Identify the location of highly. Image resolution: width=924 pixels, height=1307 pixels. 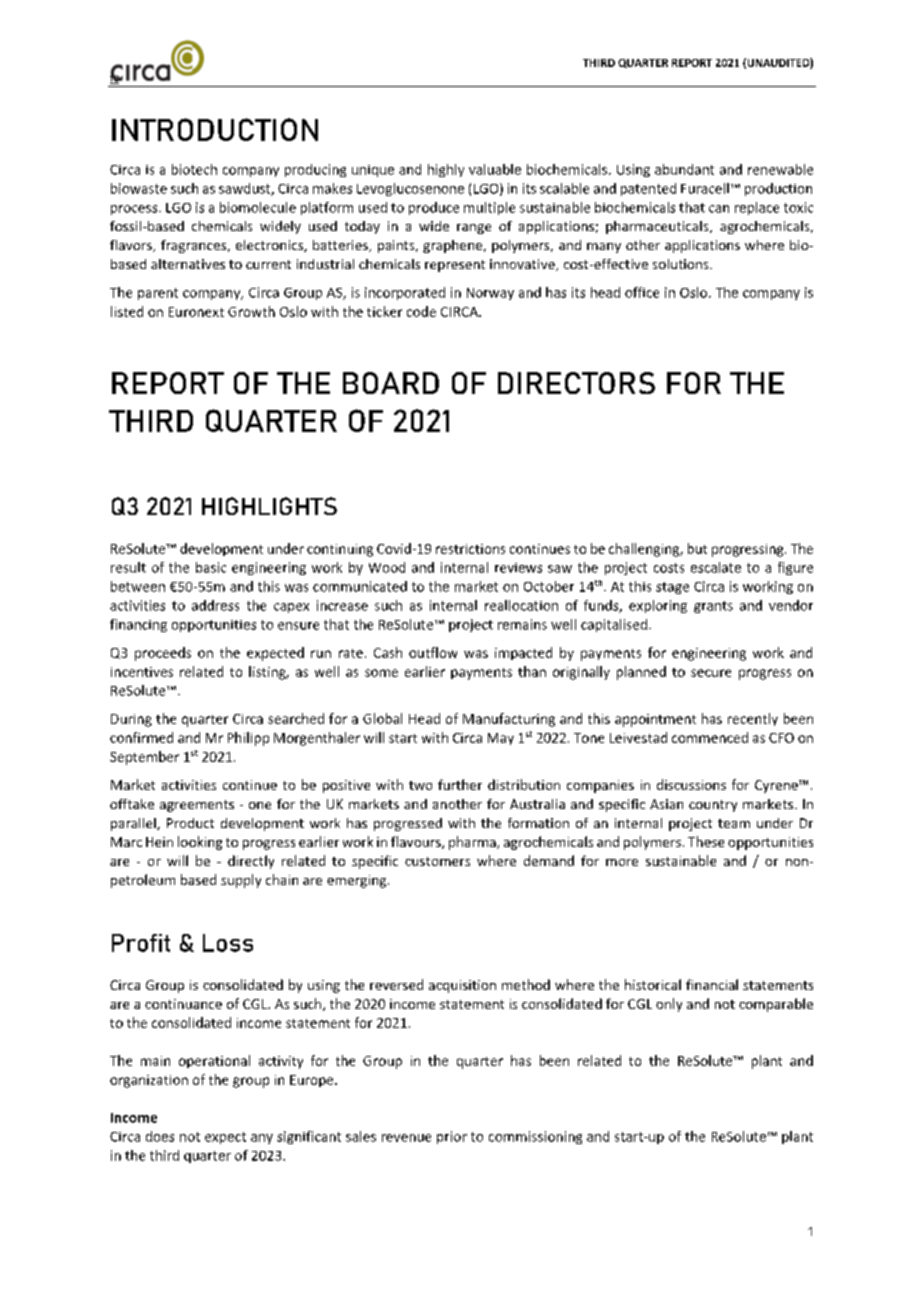
(446, 170).
